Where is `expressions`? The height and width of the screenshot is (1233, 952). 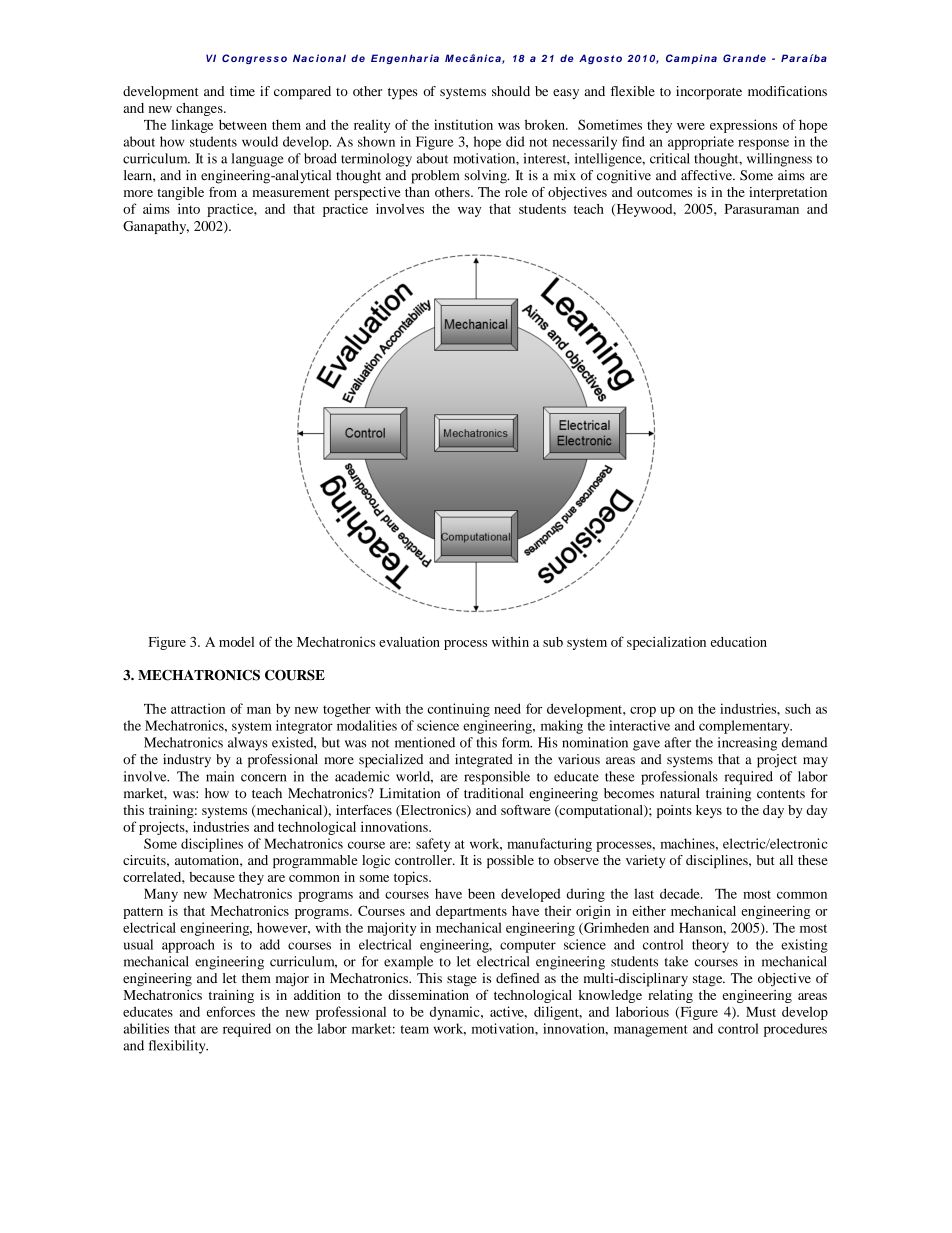
expressions is located at coordinates (743, 126).
